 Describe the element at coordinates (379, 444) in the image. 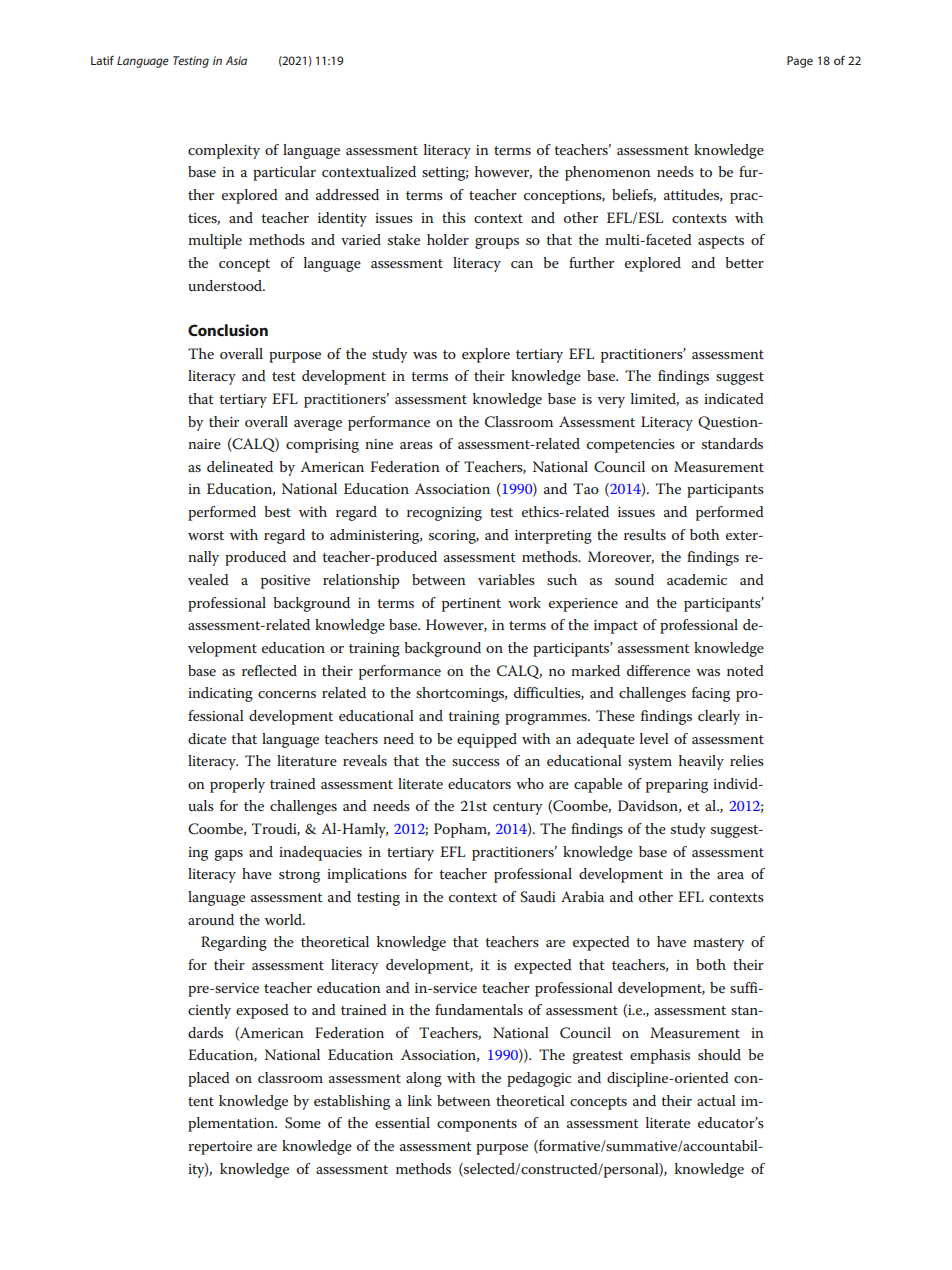

I see `nine` at that location.
